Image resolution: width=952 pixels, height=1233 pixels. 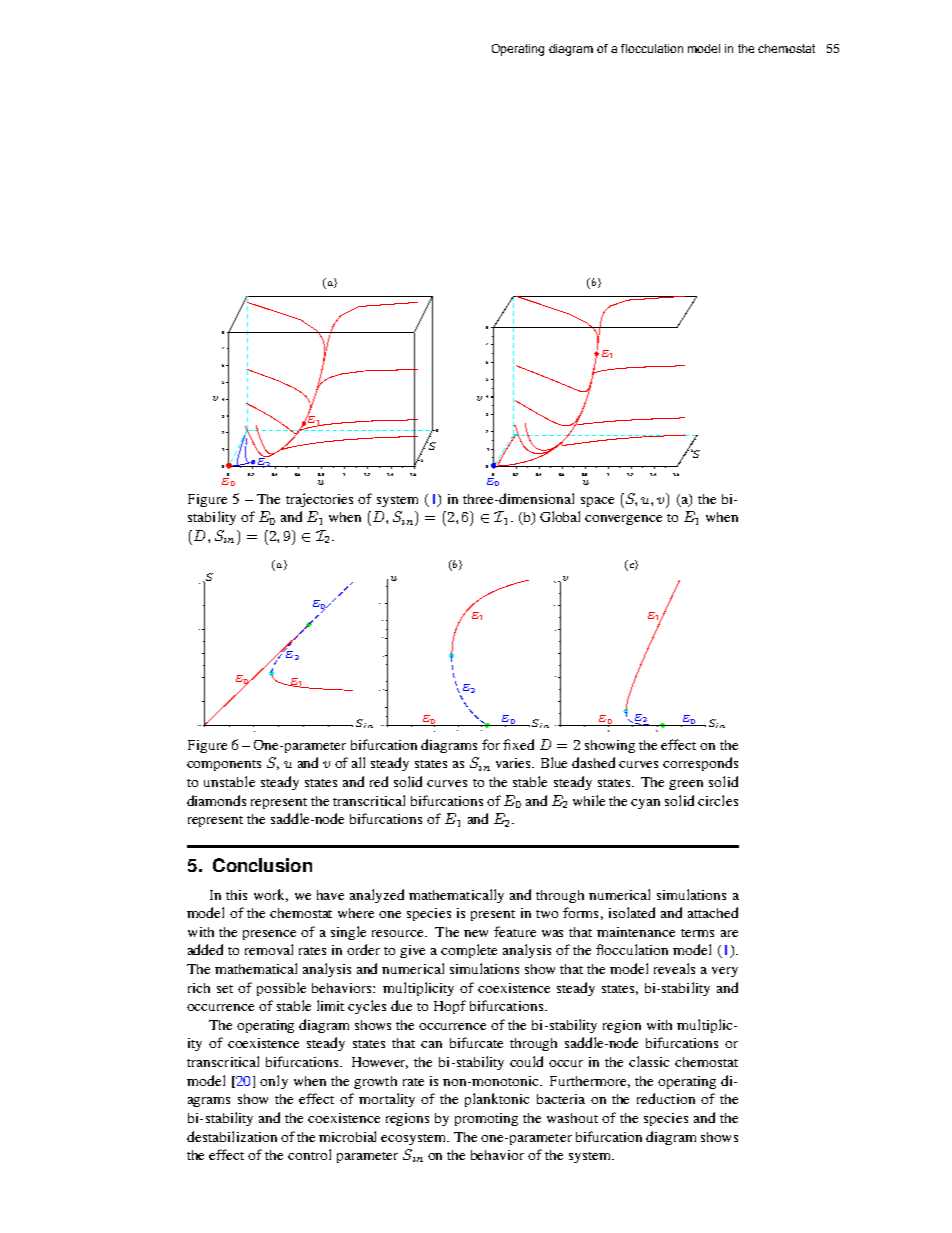 What do you see at coordinates (636, 932) in the screenshot?
I see `maintenance` at bounding box center [636, 932].
